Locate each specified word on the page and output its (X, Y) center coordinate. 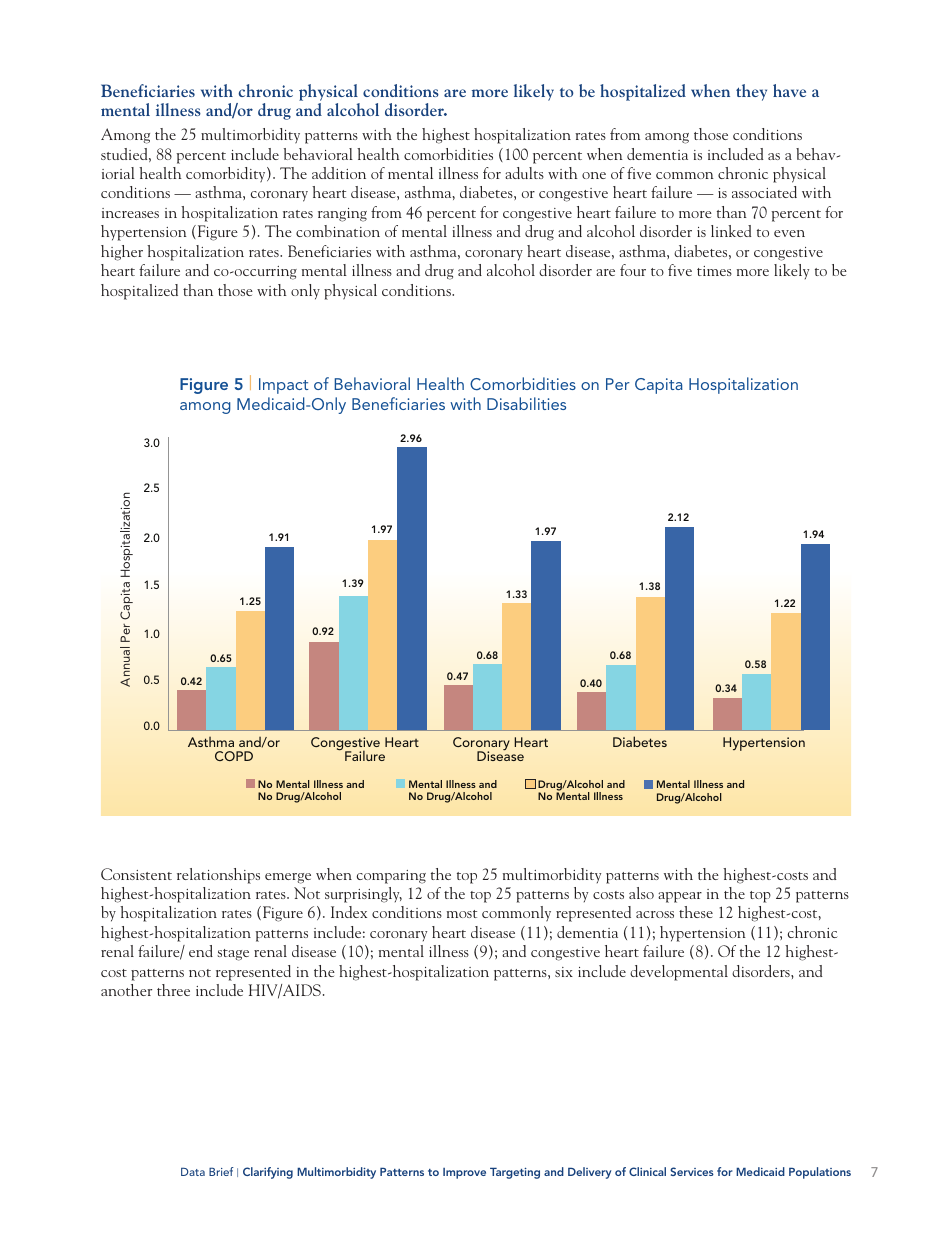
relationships (218, 876)
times (714, 271)
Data (193, 1171)
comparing (391, 877)
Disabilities (526, 403)
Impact (284, 386)
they (751, 92)
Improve (464, 1173)
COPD (234, 756)
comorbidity (227, 175)
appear (680, 897)
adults (524, 173)
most (462, 914)
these (696, 912)
